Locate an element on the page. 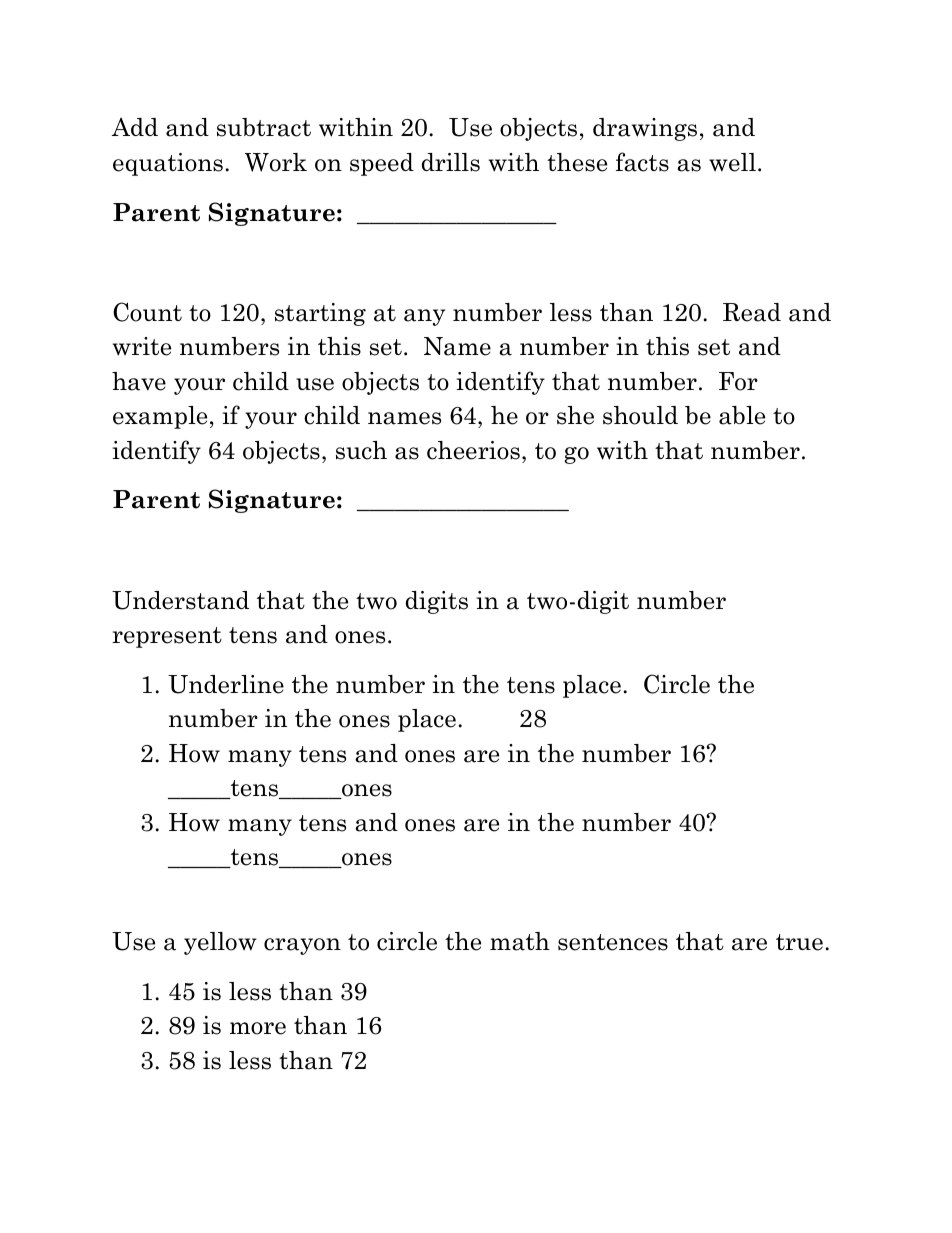  equations is located at coordinates (168, 164).
